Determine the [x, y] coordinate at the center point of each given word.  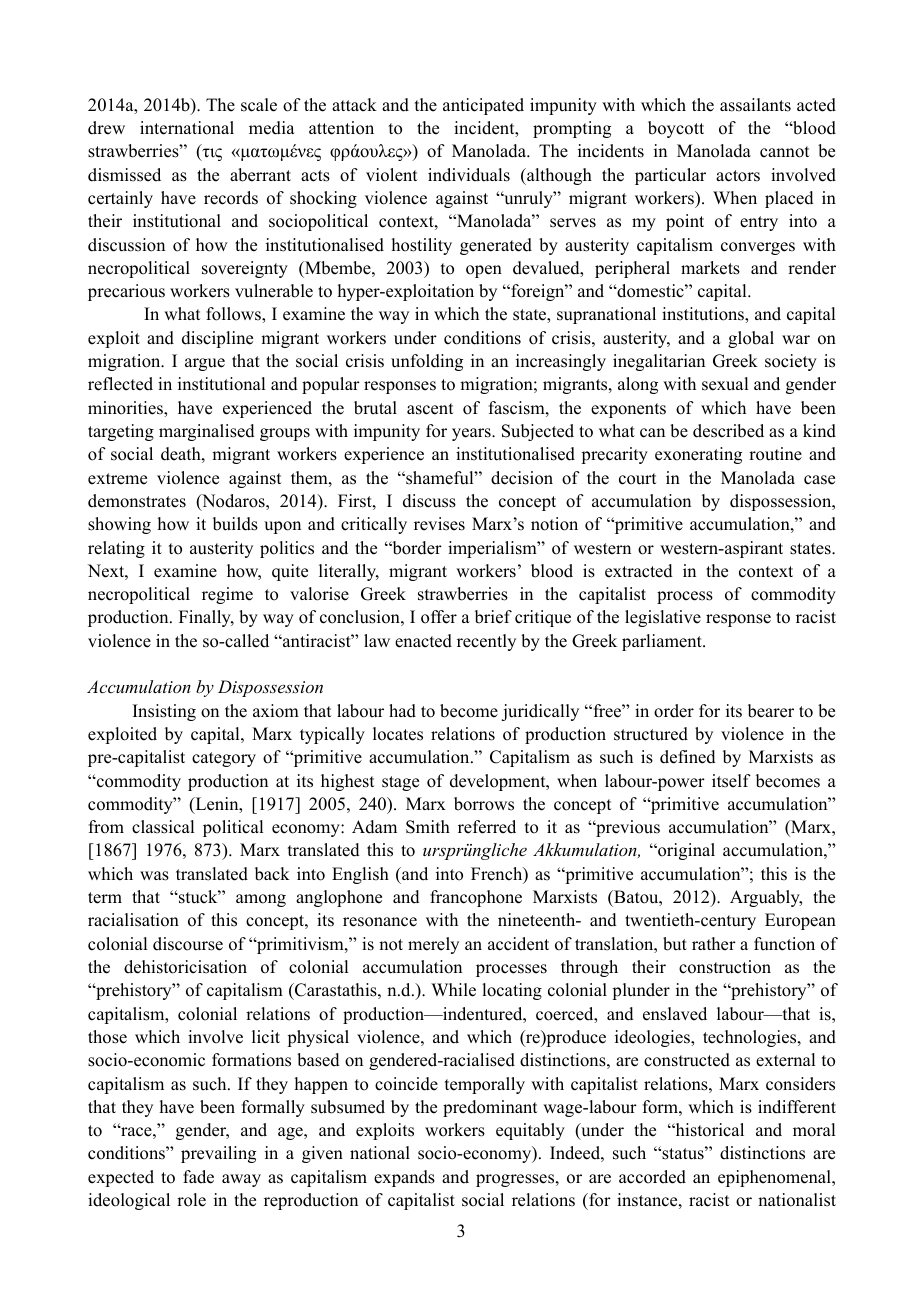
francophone [476, 898]
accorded [652, 1177]
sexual [725, 384]
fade [198, 1177]
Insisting [164, 712]
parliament [663, 642]
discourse [188, 944]
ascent [430, 409]
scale [259, 105]
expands [404, 1178]
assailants [755, 105]
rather [714, 944]
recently [486, 642]
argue [205, 364]
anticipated [483, 106]
